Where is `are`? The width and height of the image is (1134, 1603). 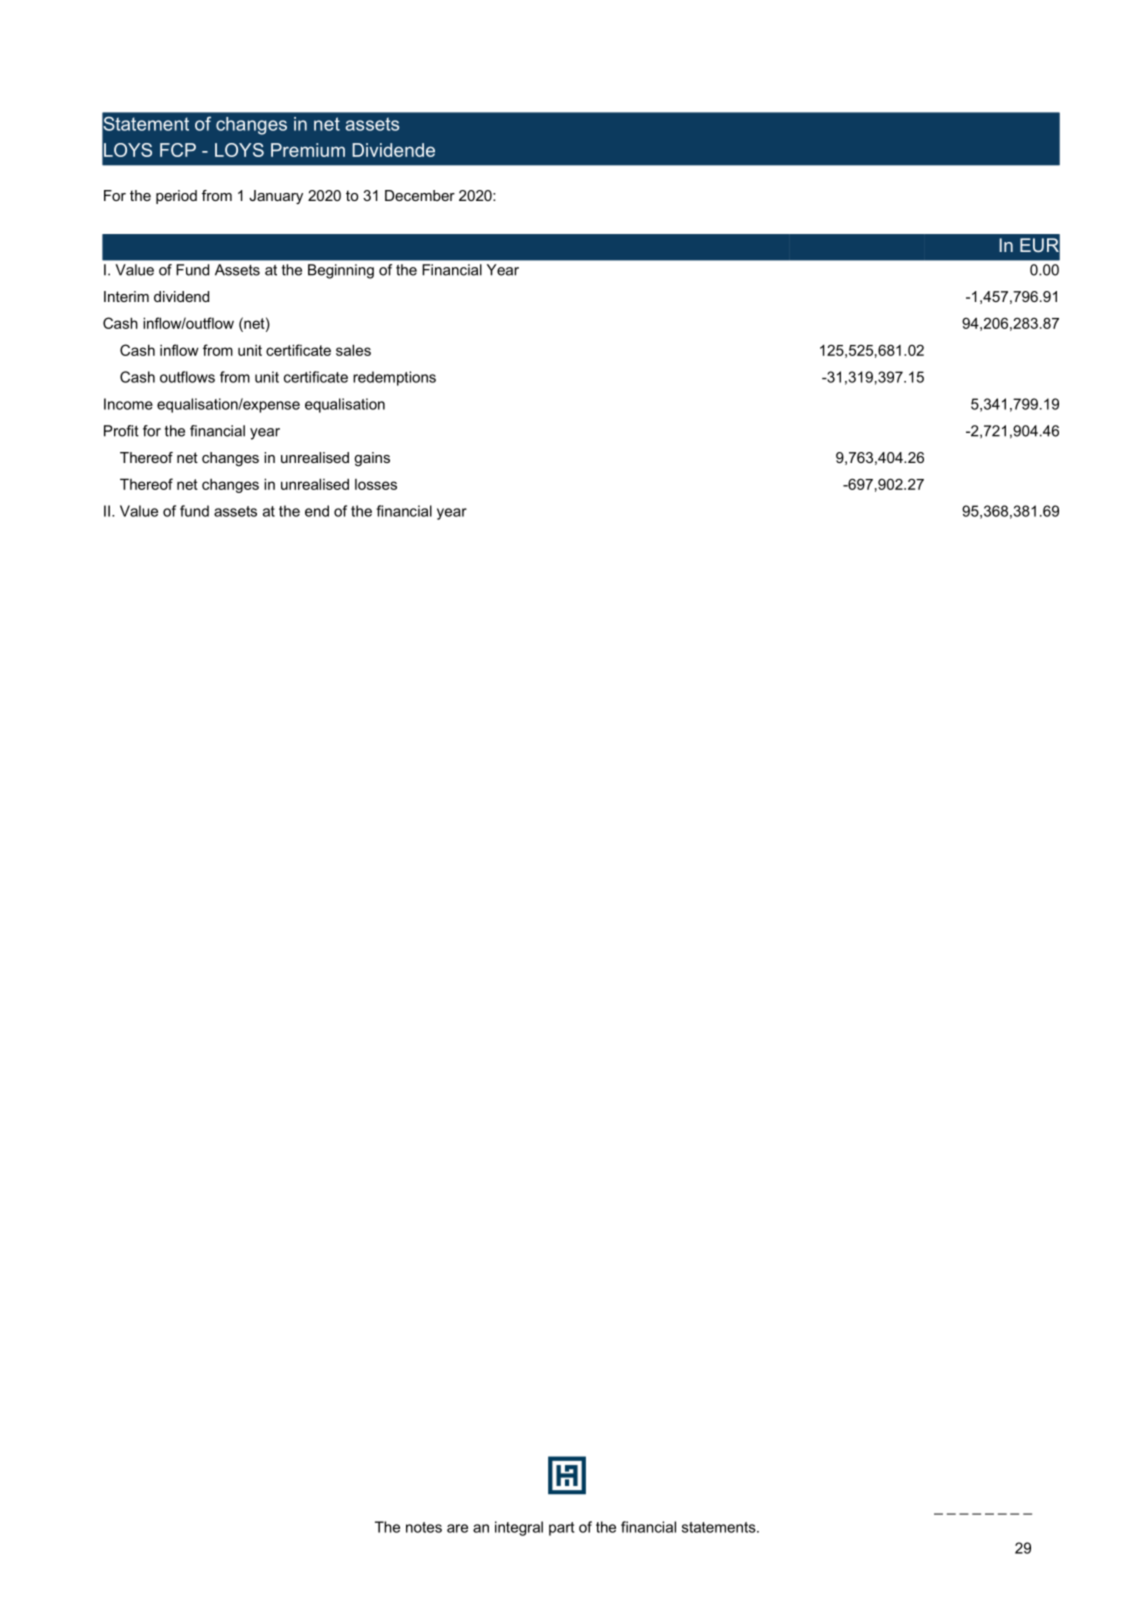
are is located at coordinates (457, 1528).
